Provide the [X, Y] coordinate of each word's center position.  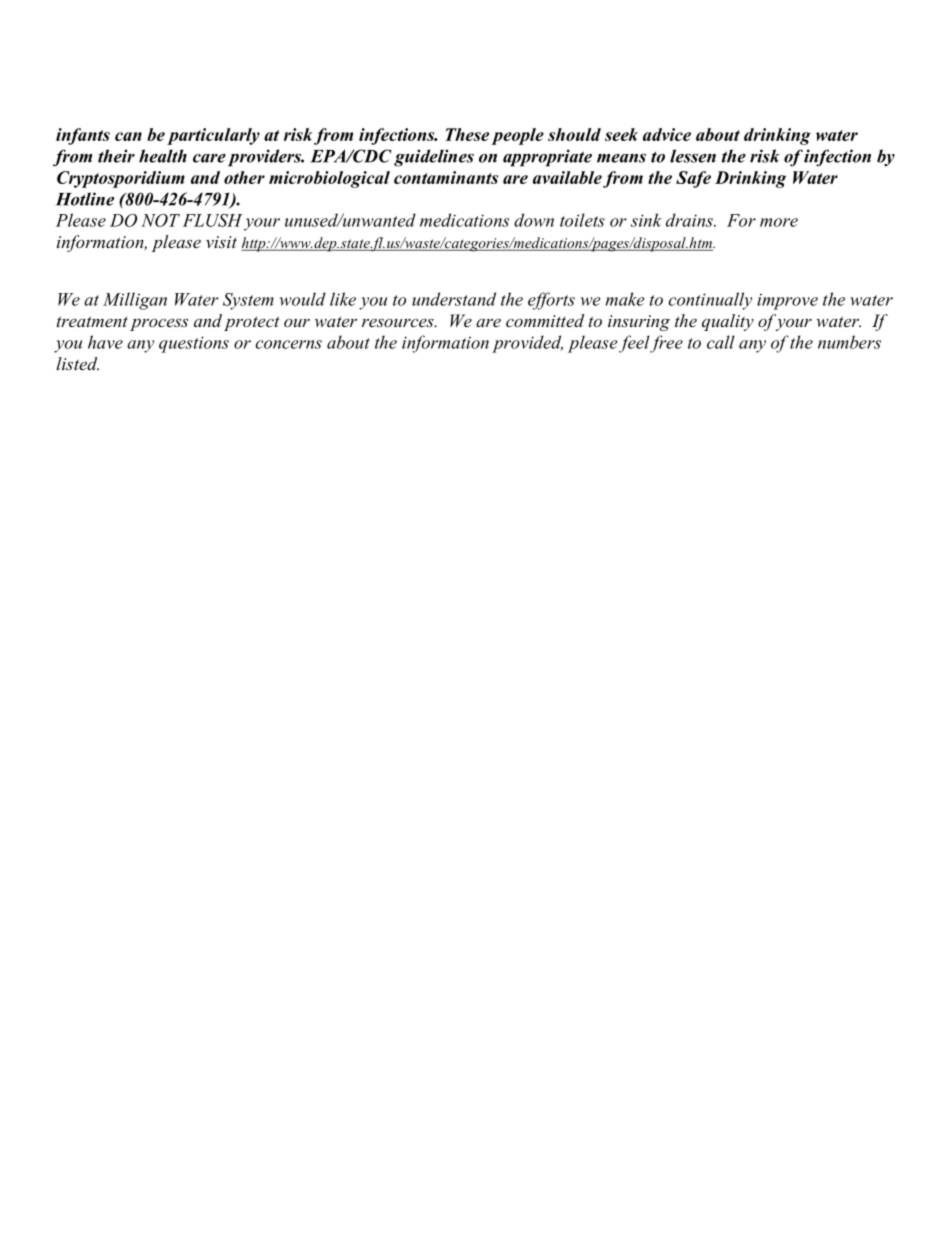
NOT [160, 220]
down [534, 220]
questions [194, 344]
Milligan [135, 301]
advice [667, 134]
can [128, 136]
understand [454, 299]
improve [787, 301]
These [467, 134]
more [779, 222]
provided [527, 344]
